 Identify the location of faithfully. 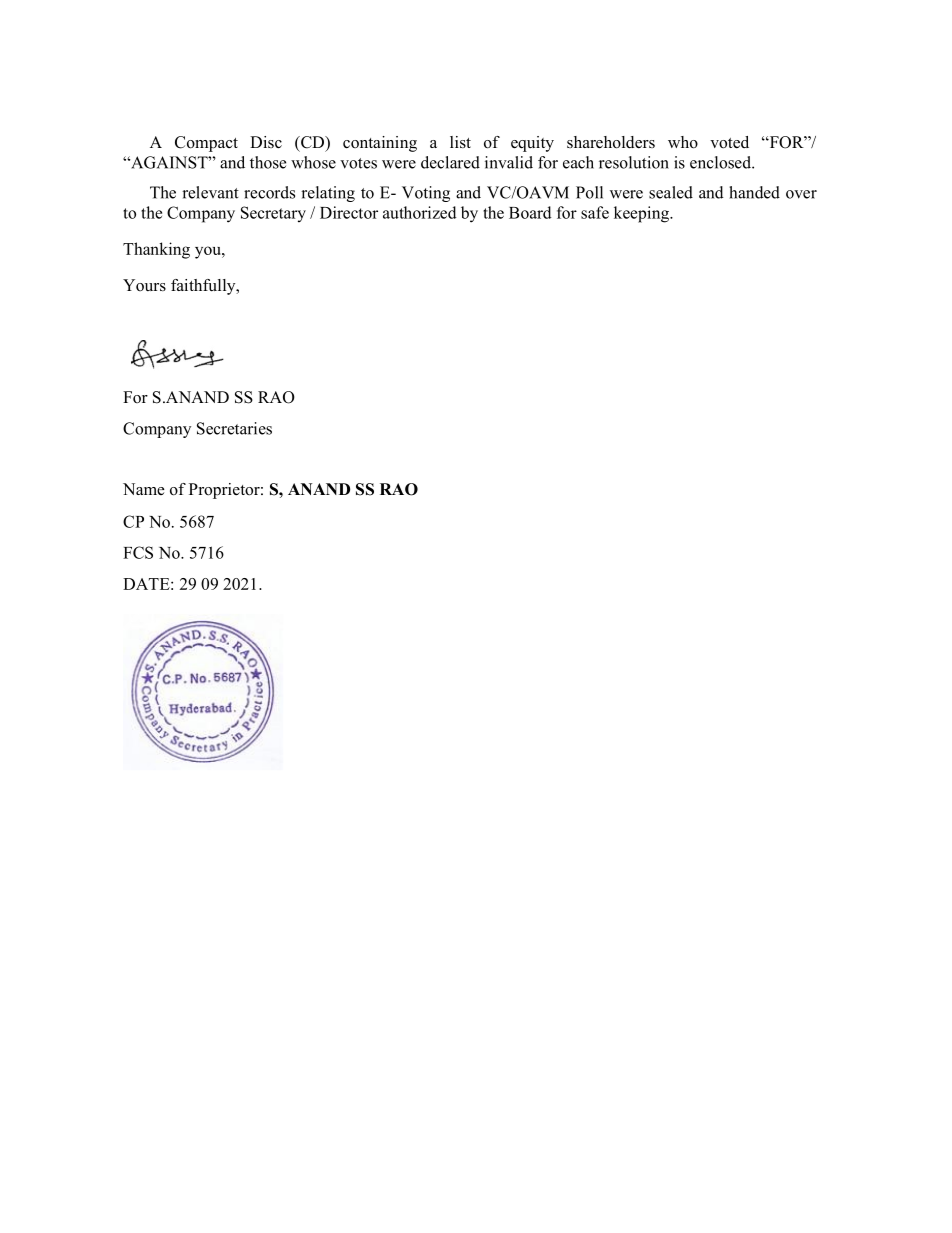
(204, 287).
